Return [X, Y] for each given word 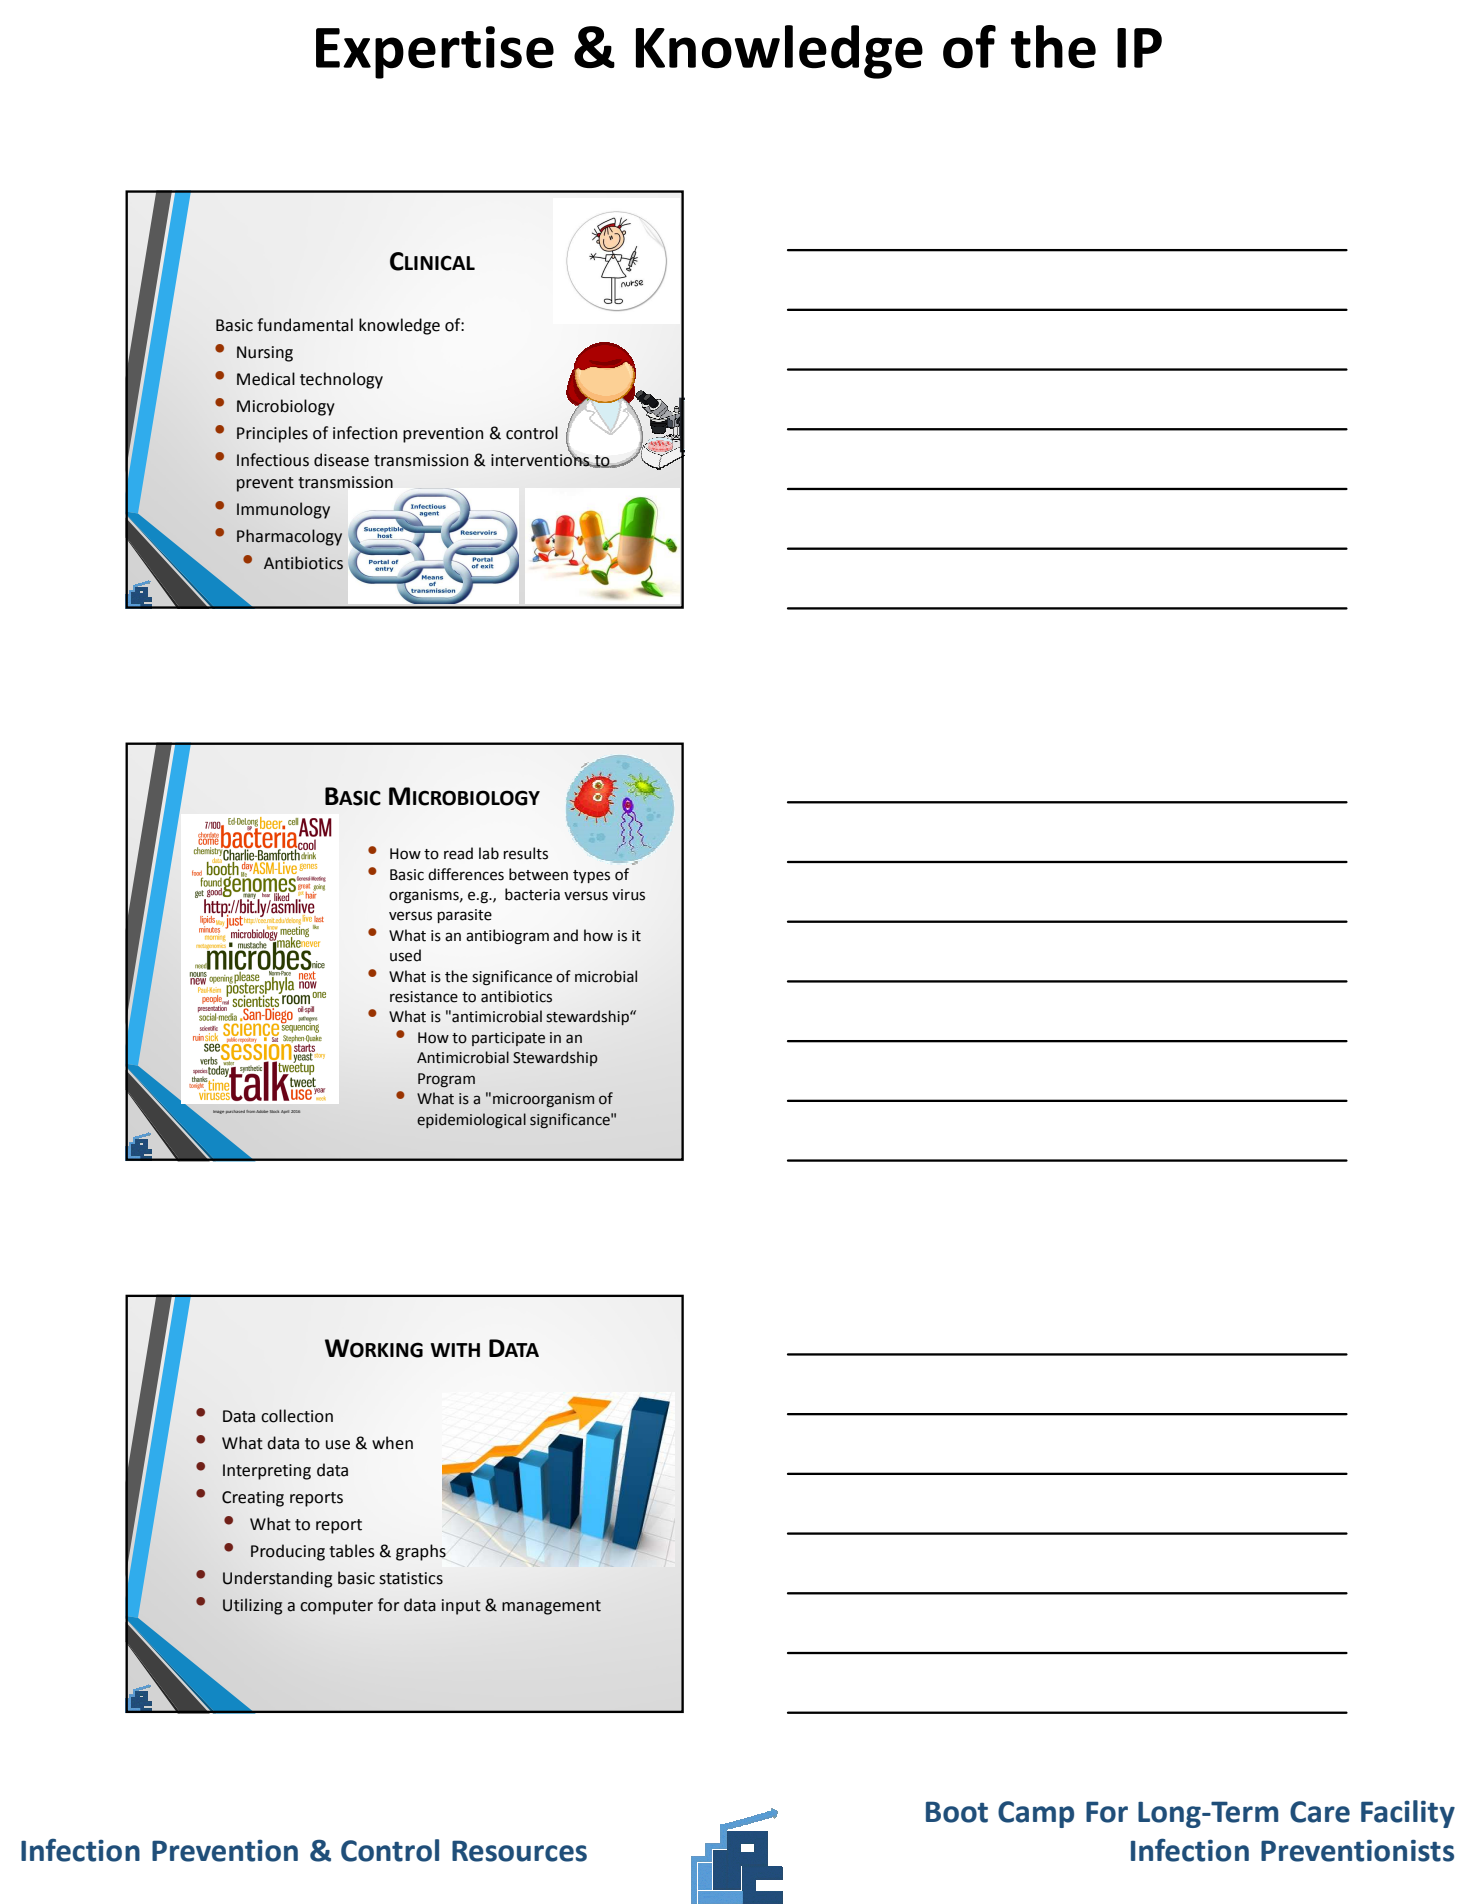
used [405, 955]
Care [1320, 1812]
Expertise [435, 52]
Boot [957, 1812]
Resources [519, 1851]
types [591, 876]
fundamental [305, 325]
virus [628, 895]
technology [341, 380]
